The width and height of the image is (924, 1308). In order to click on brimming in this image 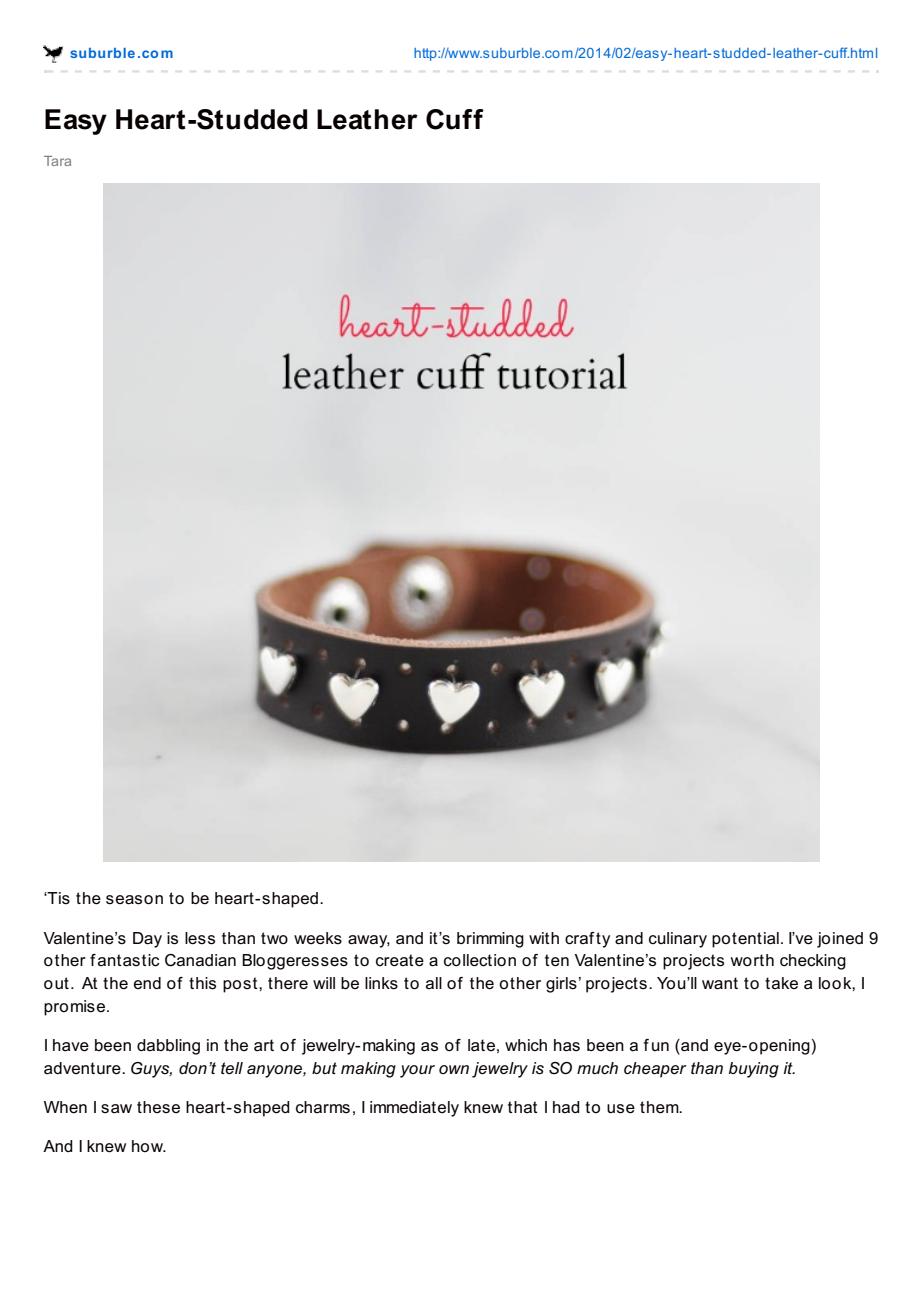, I will do `click(490, 940)`.
